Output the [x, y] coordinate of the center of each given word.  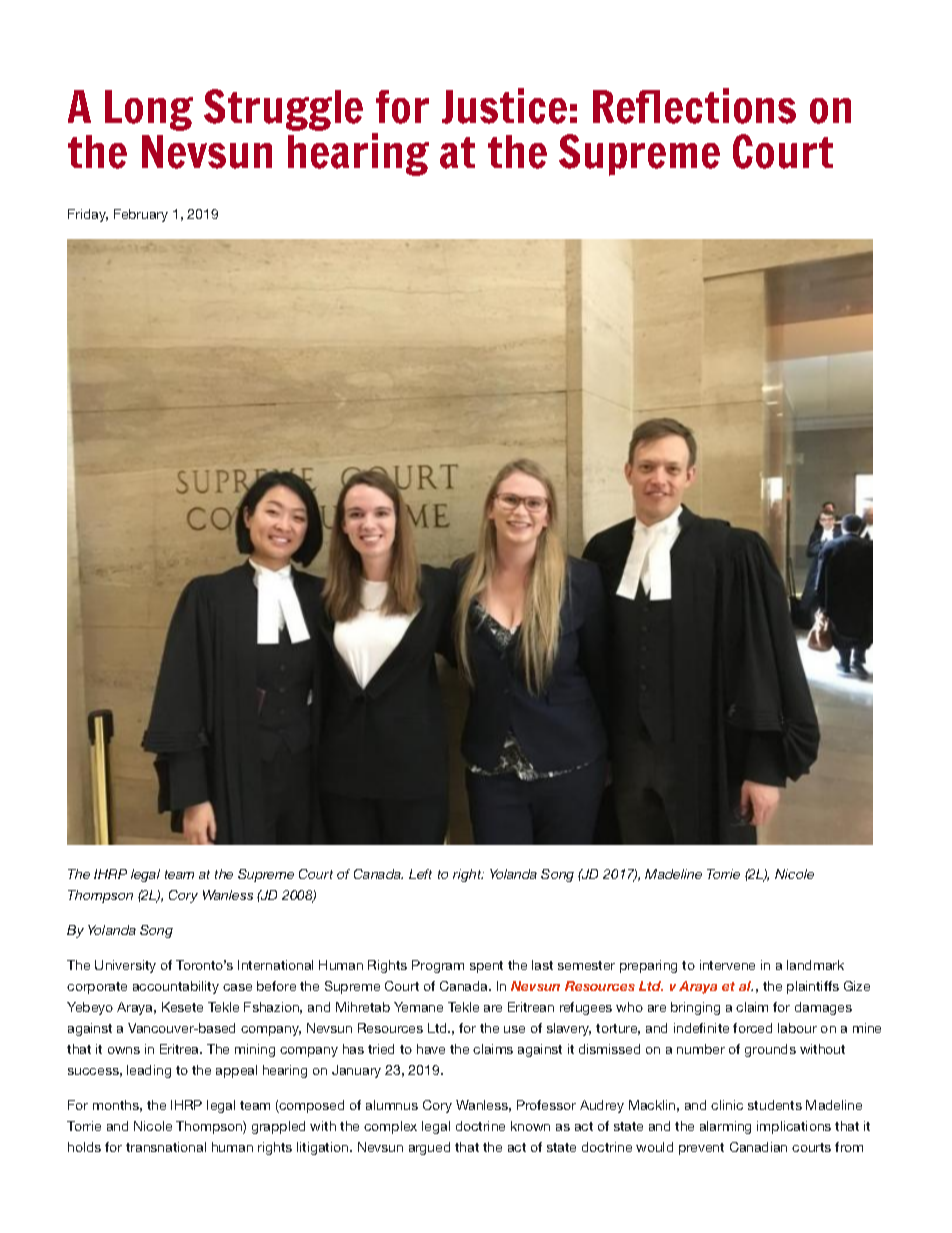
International [275, 965]
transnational [166, 1147]
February [141, 215]
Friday [88, 215]
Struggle [283, 110]
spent [486, 967]
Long [149, 110]
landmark [815, 965]
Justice [504, 106]
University [125, 966]
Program [438, 966]
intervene [727, 965]
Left [420, 874]
